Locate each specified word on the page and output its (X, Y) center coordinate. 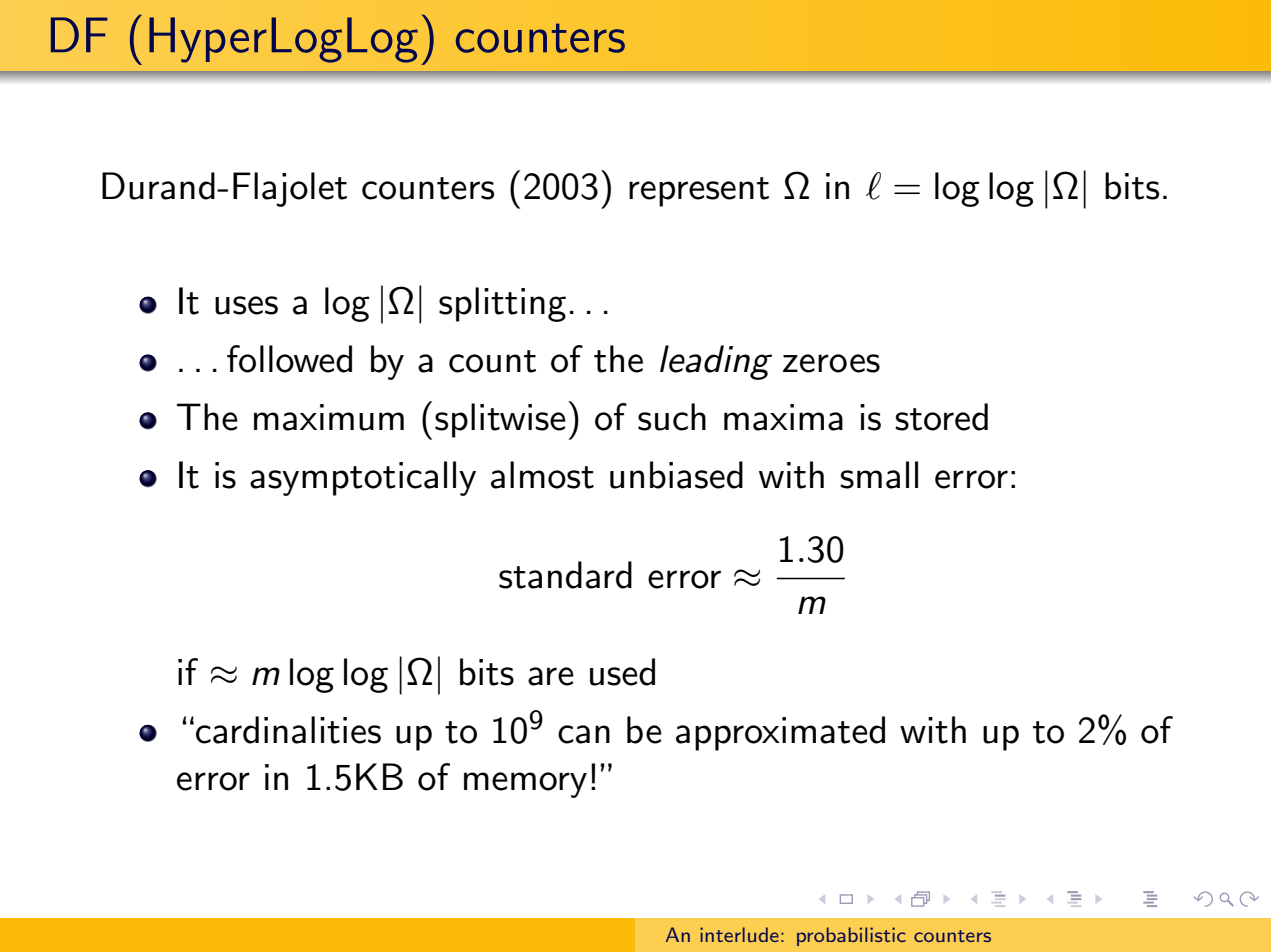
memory (525, 785)
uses (246, 305)
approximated (780, 733)
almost (542, 475)
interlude (739, 934)
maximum (329, 417)
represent (699, 192)
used (622, 672)
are (551, 676)
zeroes (831, 363)
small (879, 475)
